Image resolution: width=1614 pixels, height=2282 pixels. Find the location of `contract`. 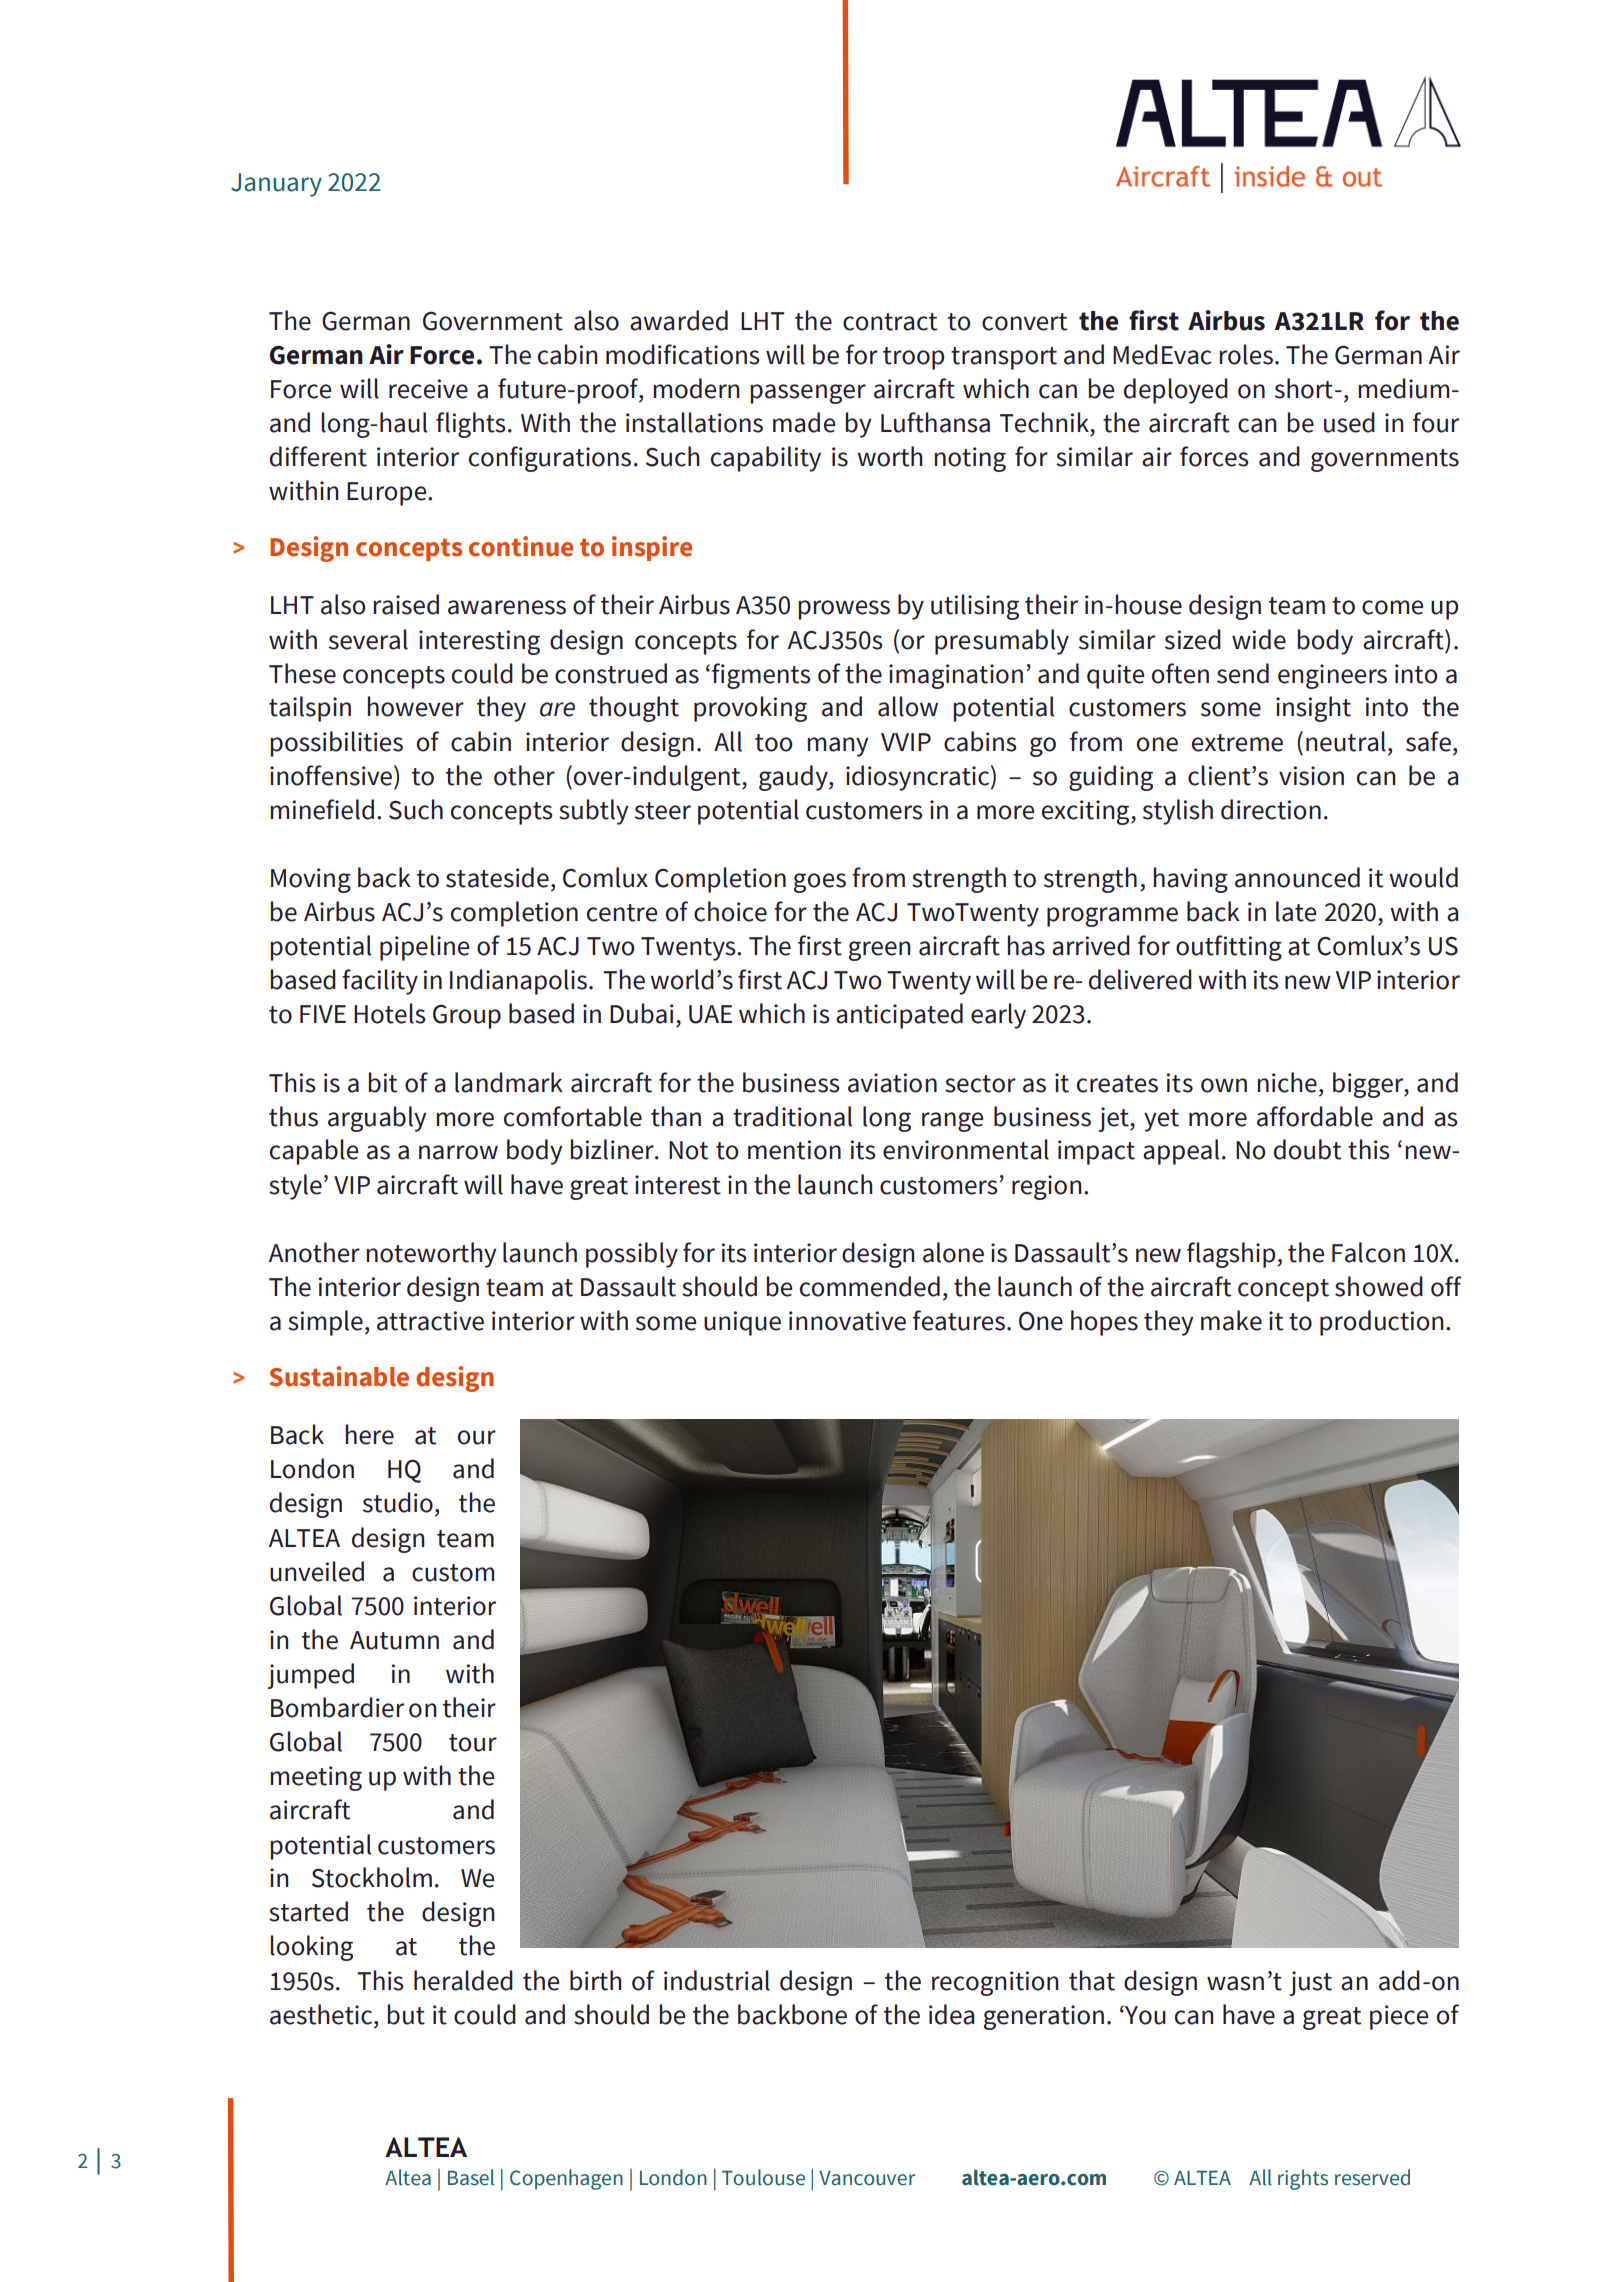

contract is located at coordinates (890, 322).
